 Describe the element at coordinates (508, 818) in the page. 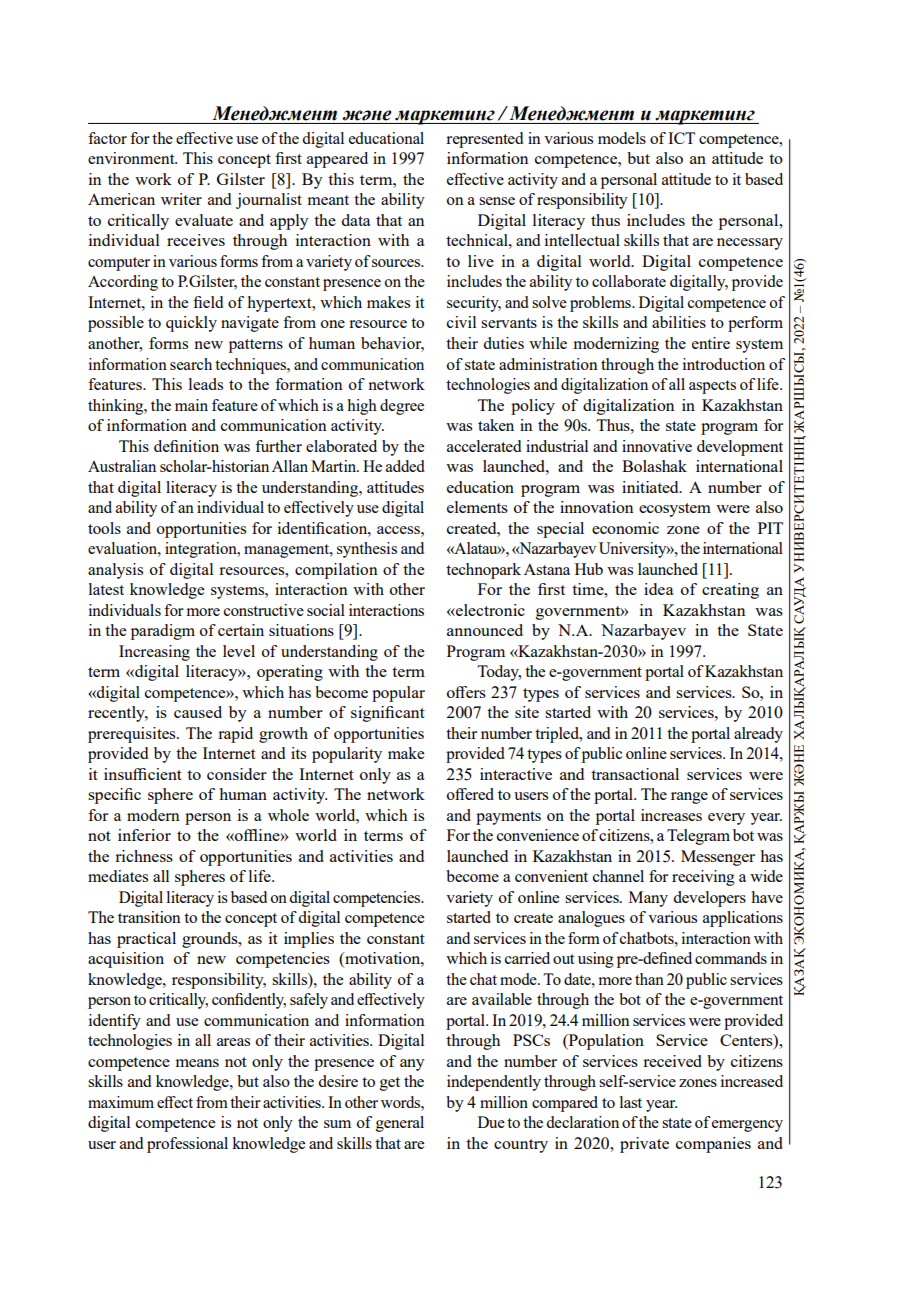

I see `payments` at that location.
